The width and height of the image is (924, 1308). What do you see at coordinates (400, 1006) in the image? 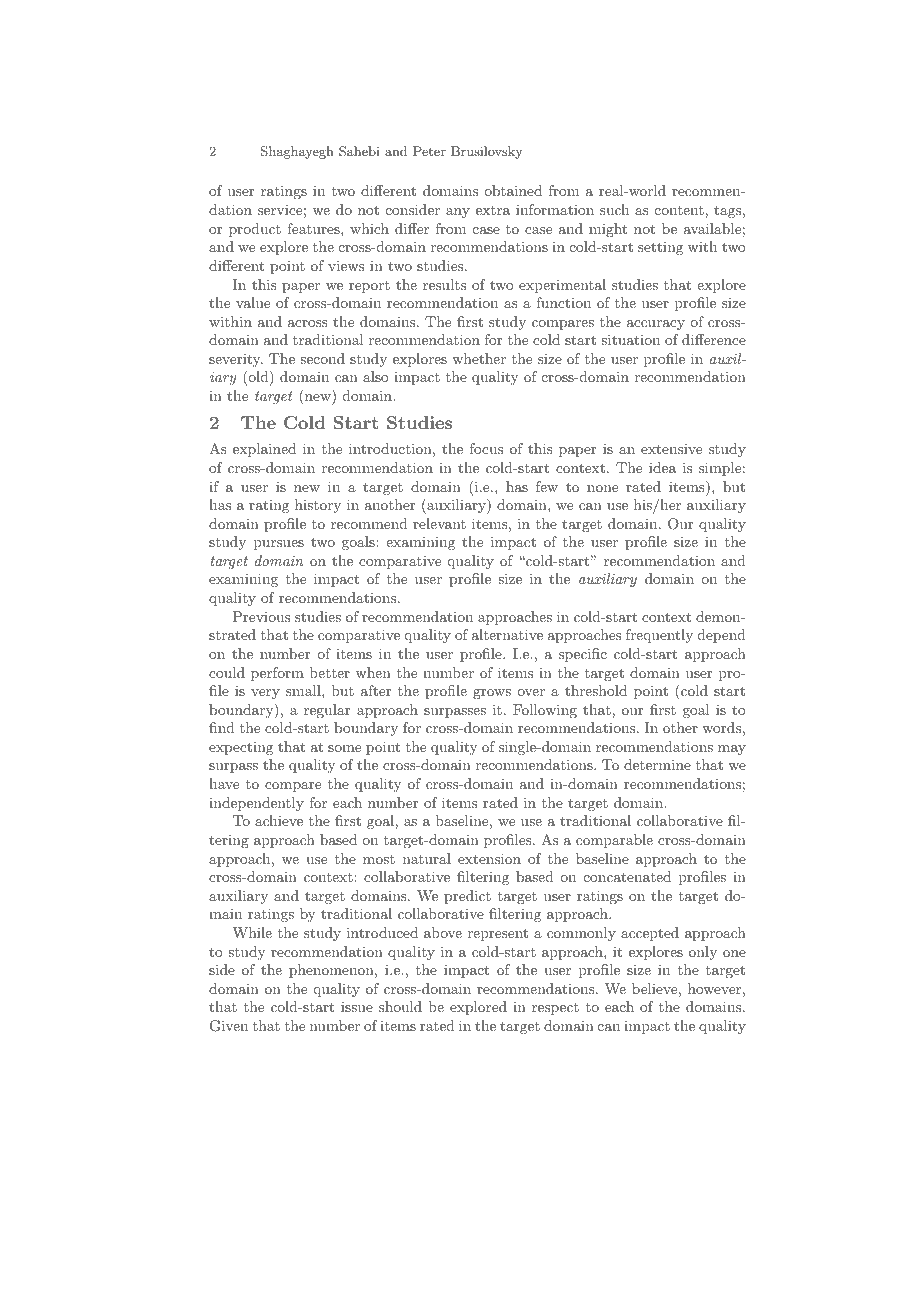
I see `should` at bounding box center [400, 1006].
